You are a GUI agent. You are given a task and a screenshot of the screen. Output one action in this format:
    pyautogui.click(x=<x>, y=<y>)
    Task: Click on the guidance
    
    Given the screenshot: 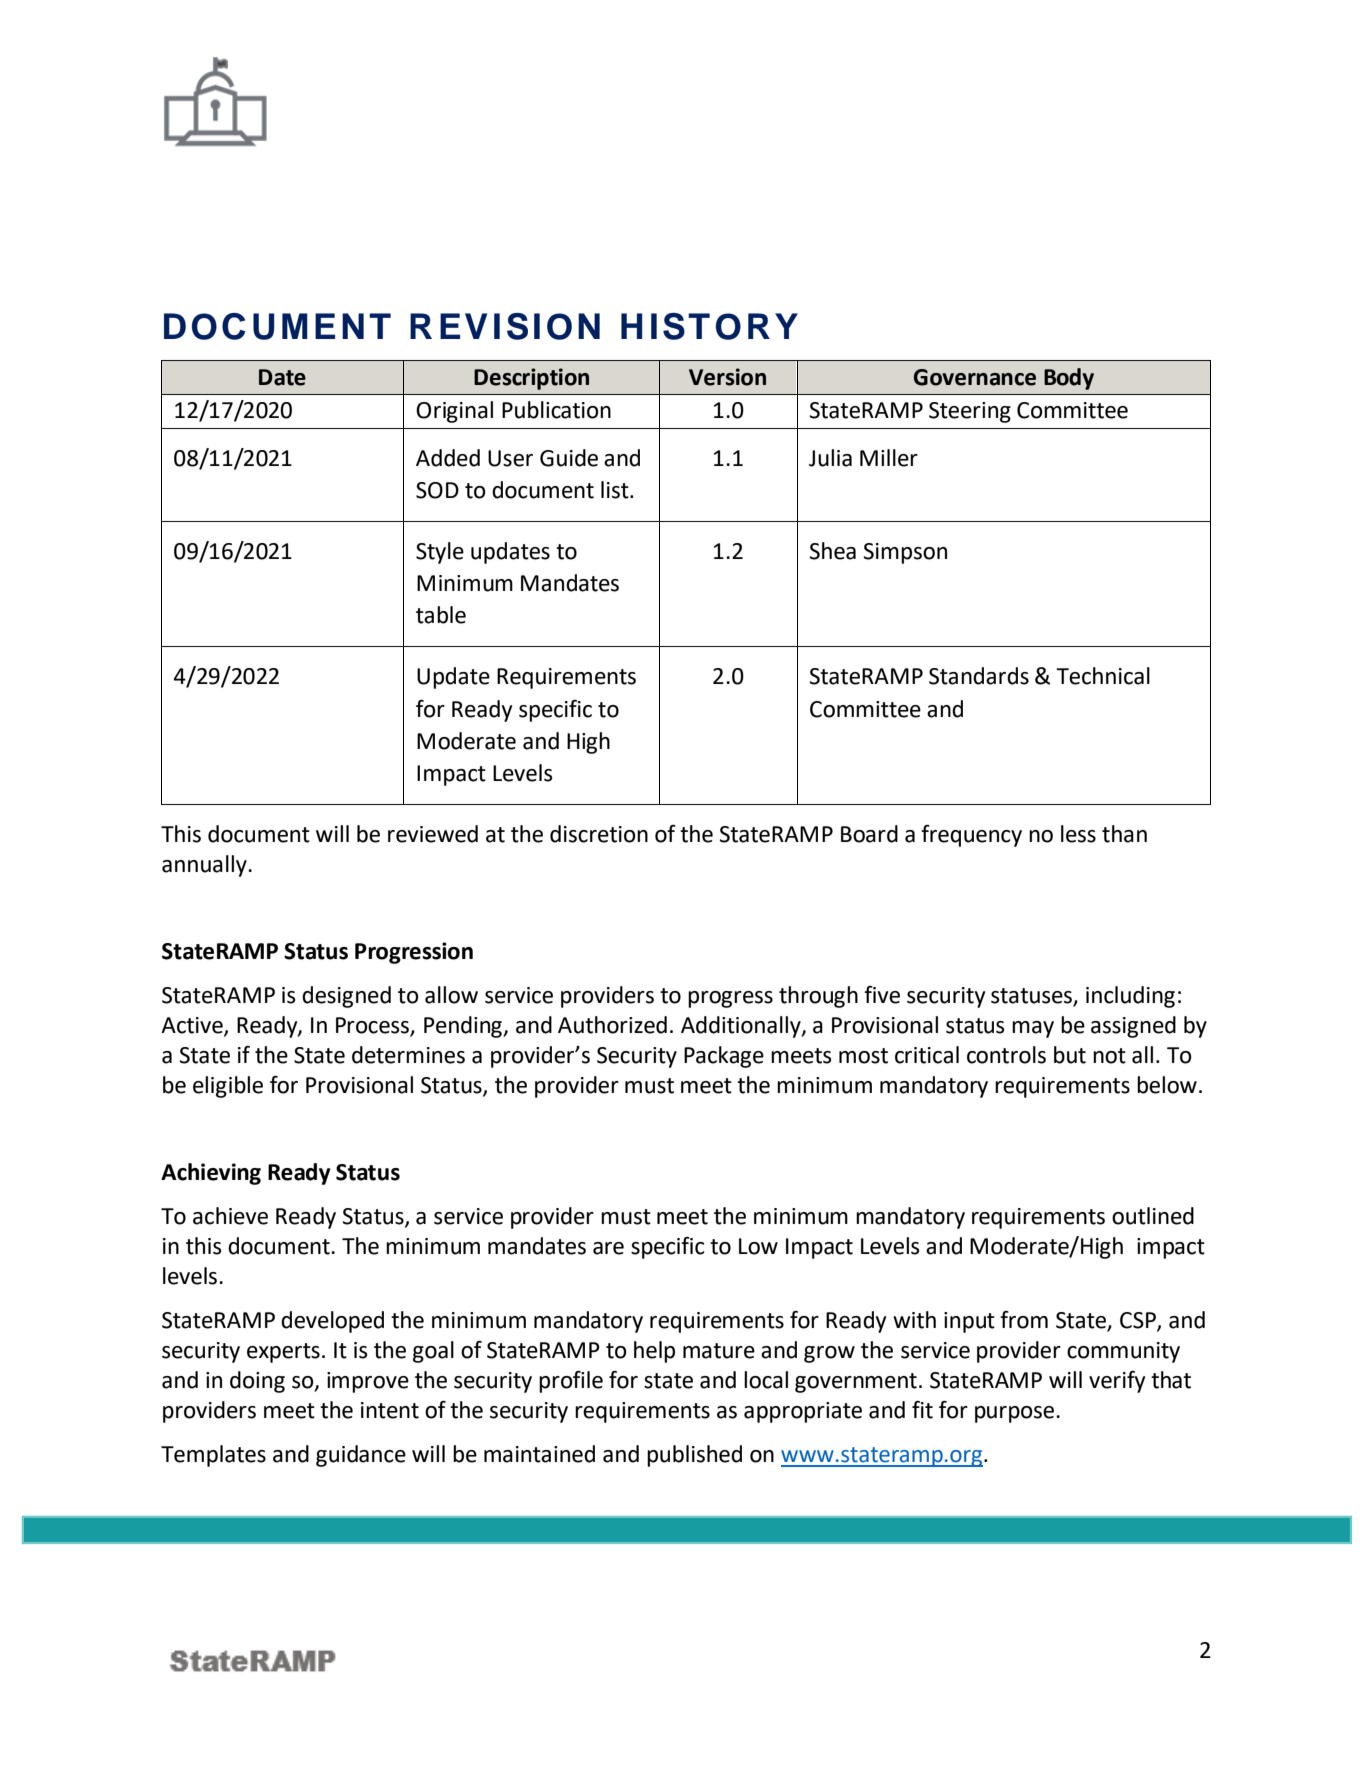 What is the action you would take?
    pyautogui.click(x=361, y=1456)
